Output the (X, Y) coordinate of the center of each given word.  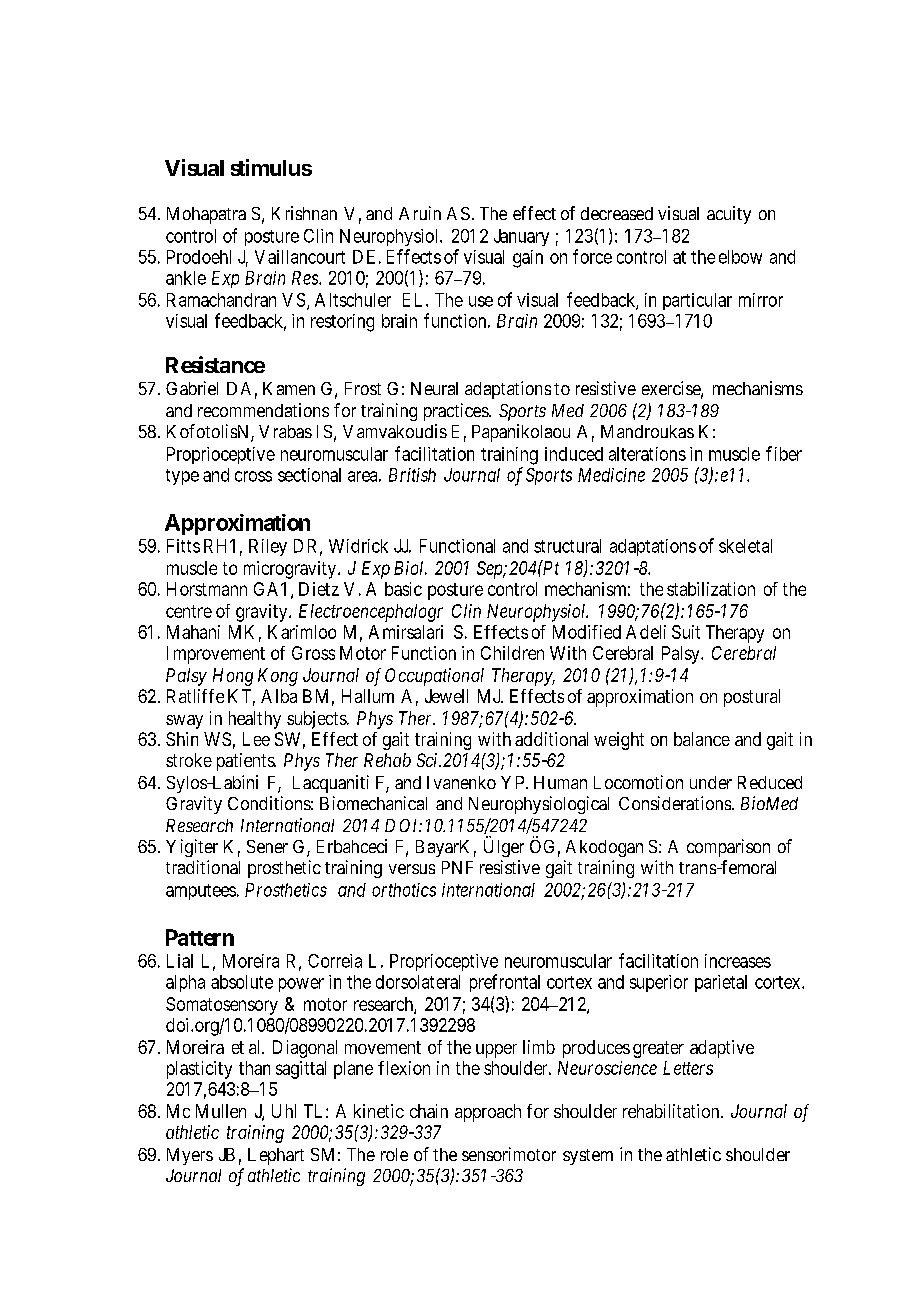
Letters (688, 1068)
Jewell (446, 696)
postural (752, 698)
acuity (729, 215)
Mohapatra (206, 215)
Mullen (221, 1111)
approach (488, 1113)
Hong (233, 677)
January (521, 237)
